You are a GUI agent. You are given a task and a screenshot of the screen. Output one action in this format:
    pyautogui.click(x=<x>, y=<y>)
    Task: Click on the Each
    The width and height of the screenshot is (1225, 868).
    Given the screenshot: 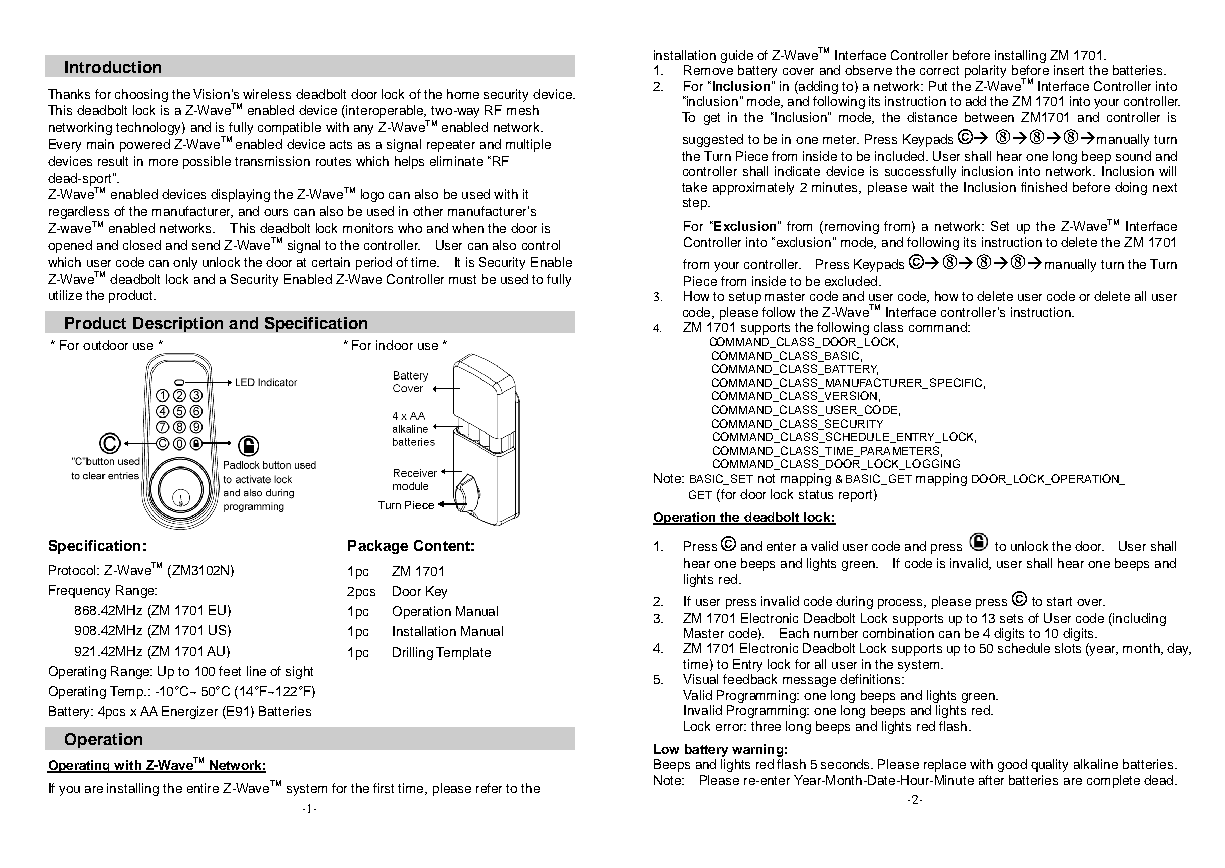 What is the action you would take?
    pyautogui.click(x=794, y=633)
